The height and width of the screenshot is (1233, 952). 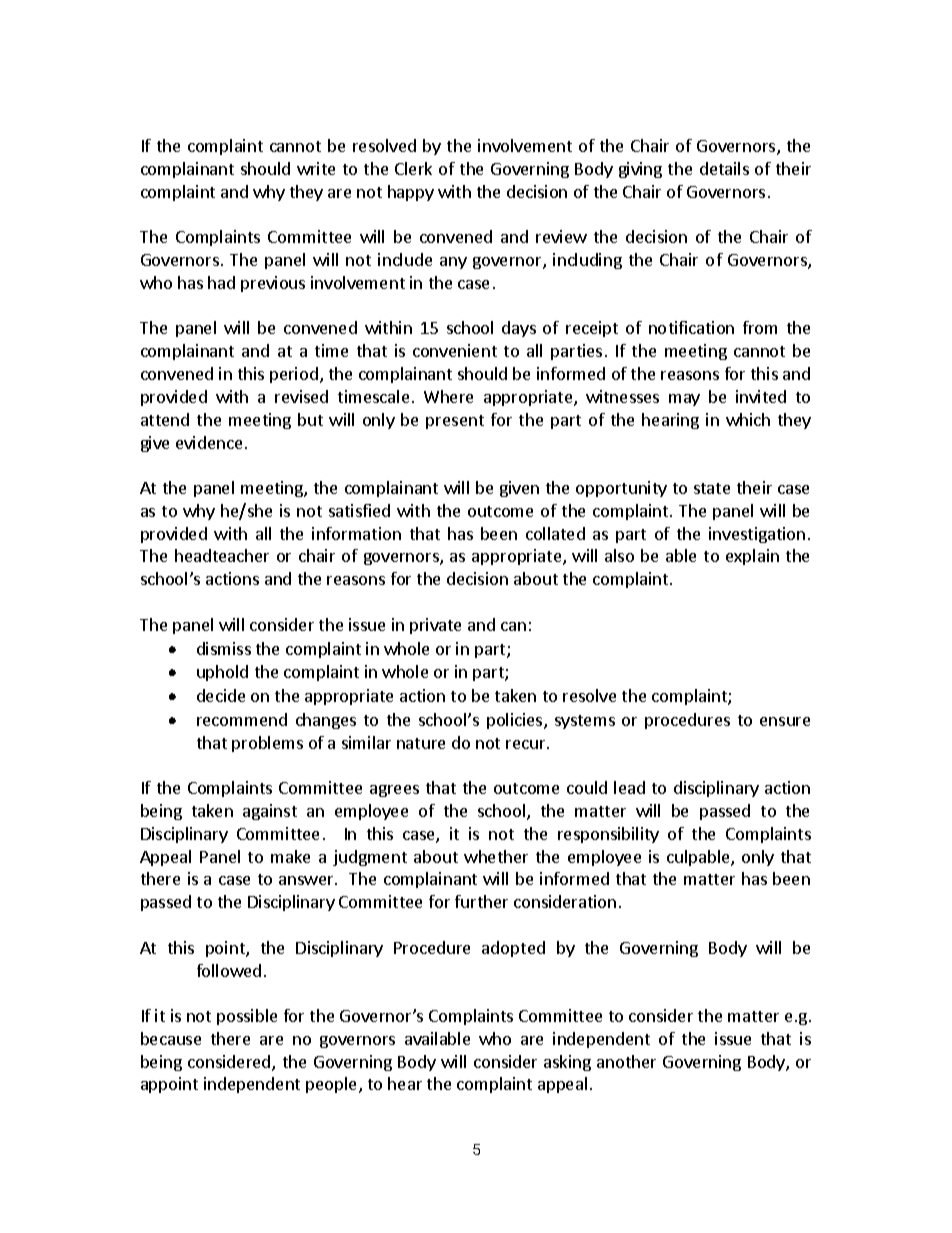 What do you see at coordinates (247, 1017) in the screenshot?
I see `possible` at bounding box center [247, 1017].
